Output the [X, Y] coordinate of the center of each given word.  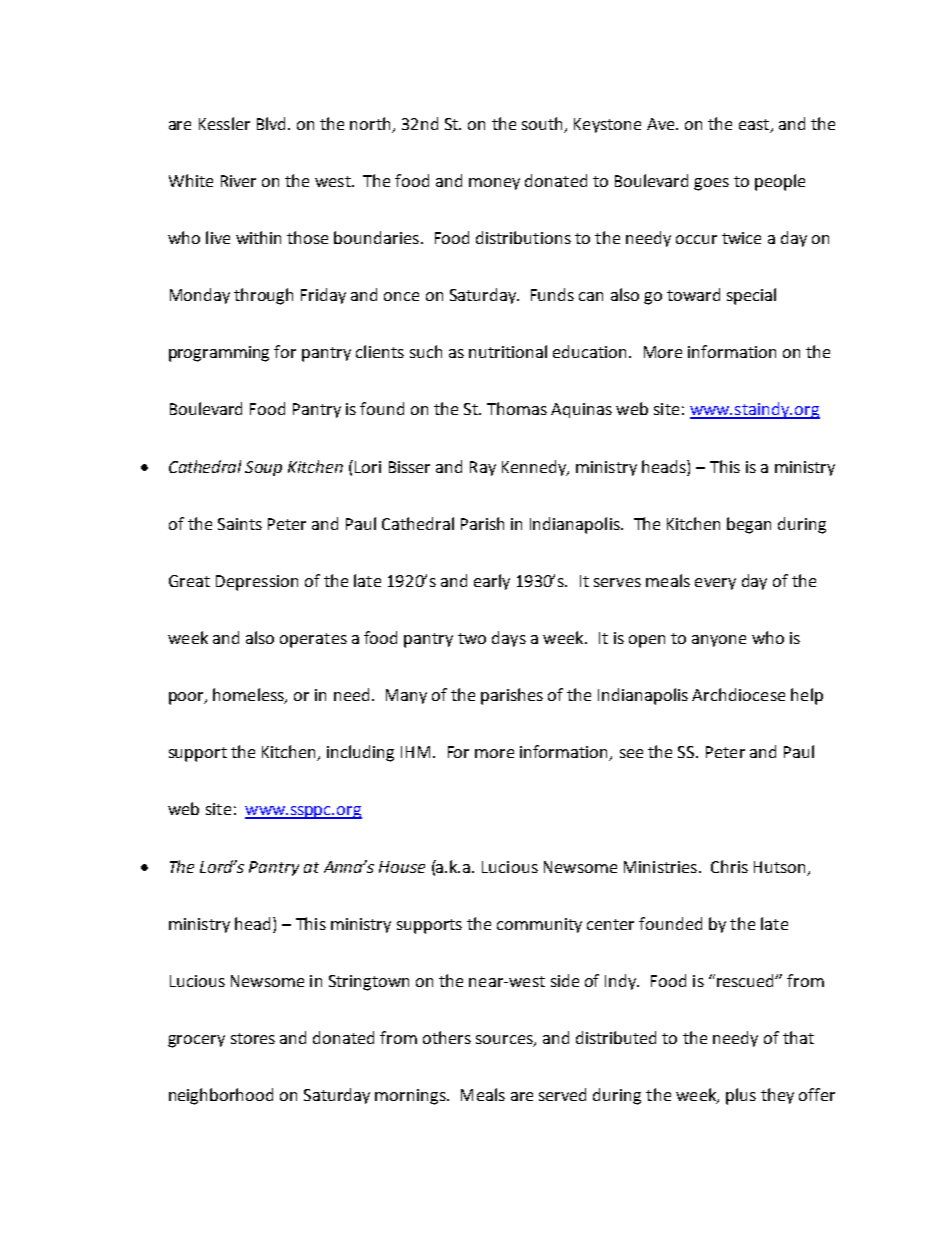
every [715, 584]
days [509, 639]
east [754, 124]
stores [253, 1038]
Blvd [273, 123]
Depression [257, 583]
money [494, 184]
